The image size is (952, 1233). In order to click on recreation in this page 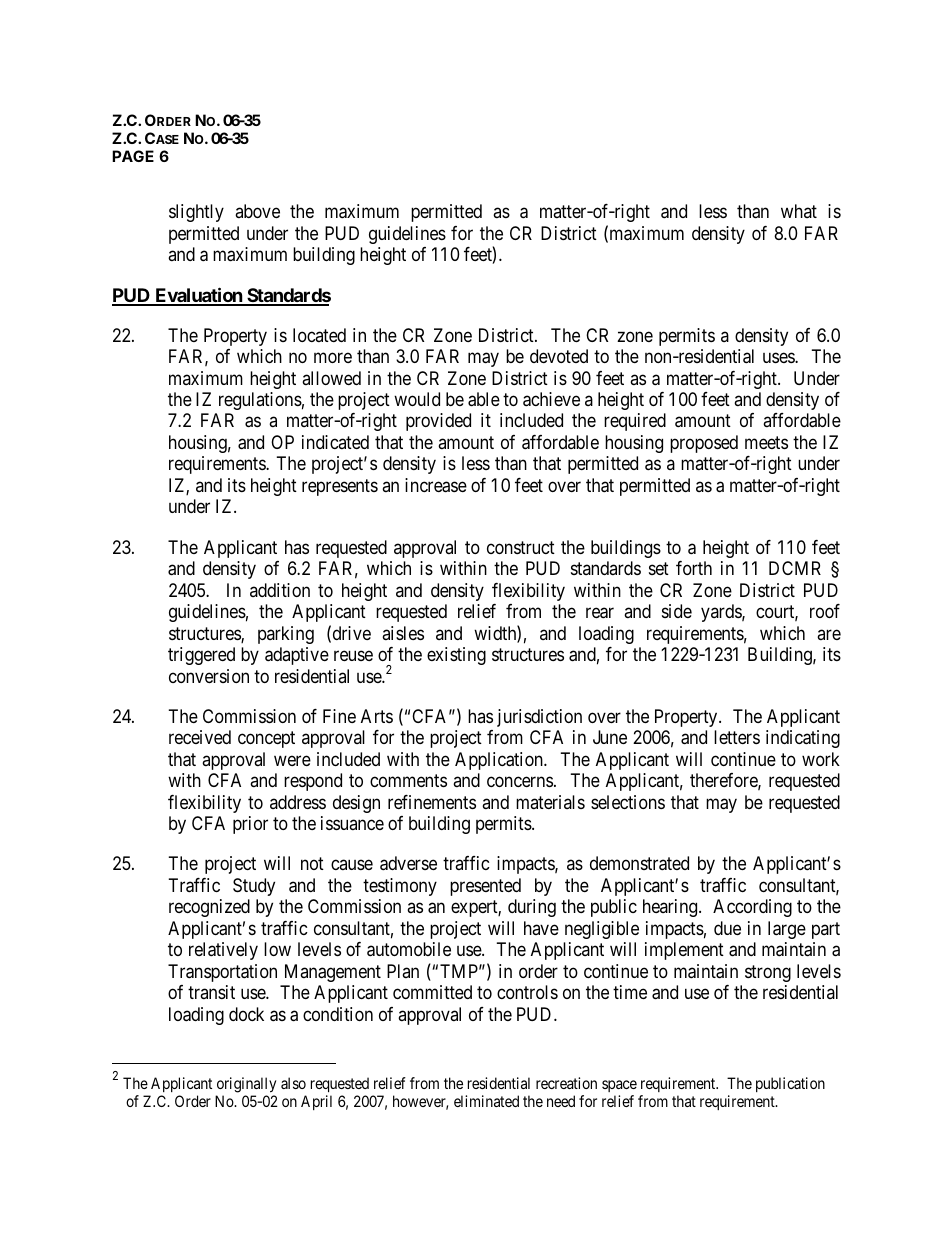, I will do `click(566, 1083)`.
